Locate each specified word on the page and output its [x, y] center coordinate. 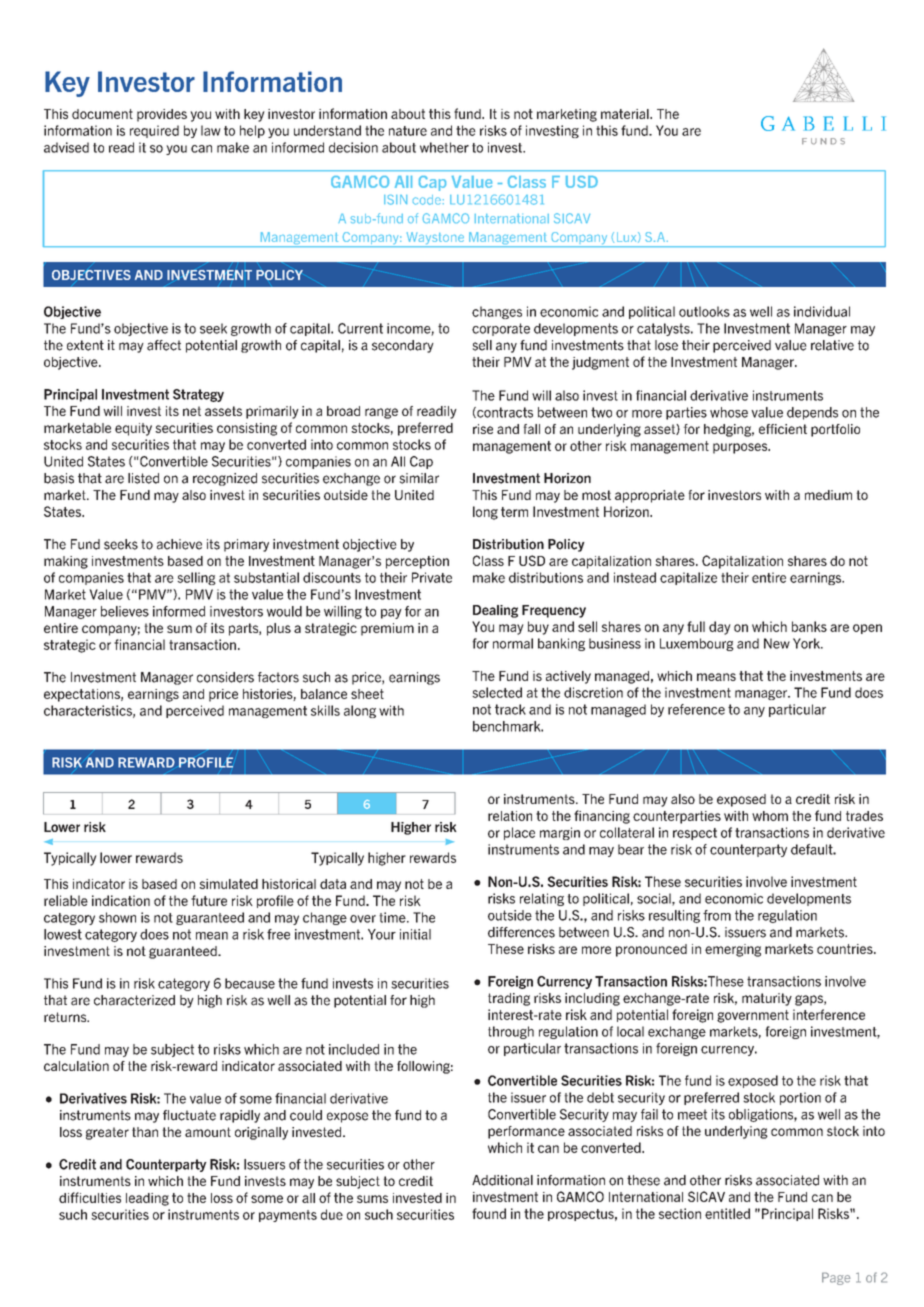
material [626, 114]
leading [147, 1199]
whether [444, 147]
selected [497, 692]
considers [225, 677]
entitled [727, 1213]
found [489, 1213]
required [154, 131]
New [777, 643]
